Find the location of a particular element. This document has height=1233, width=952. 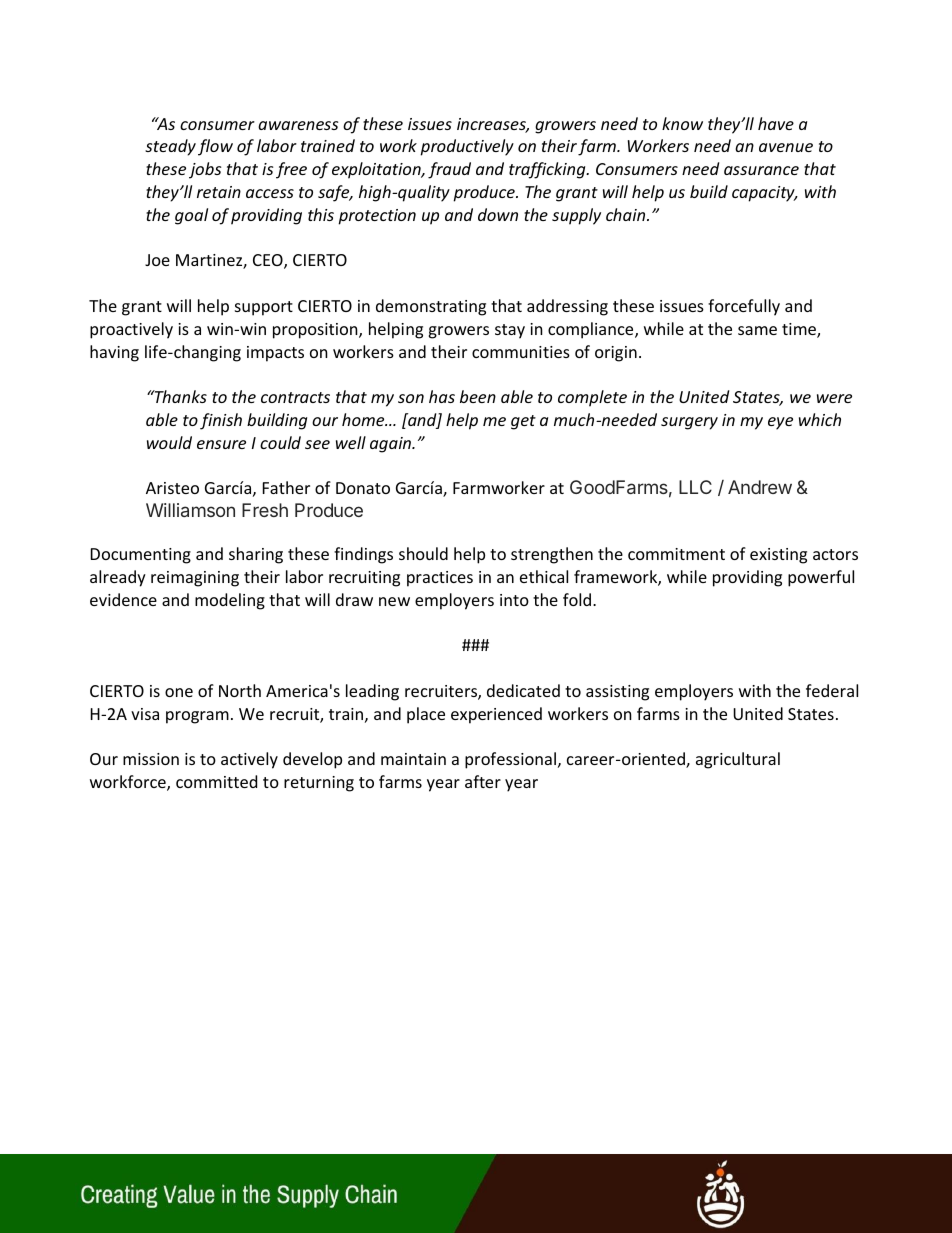

avenue is located at coordinates (786, 147).
